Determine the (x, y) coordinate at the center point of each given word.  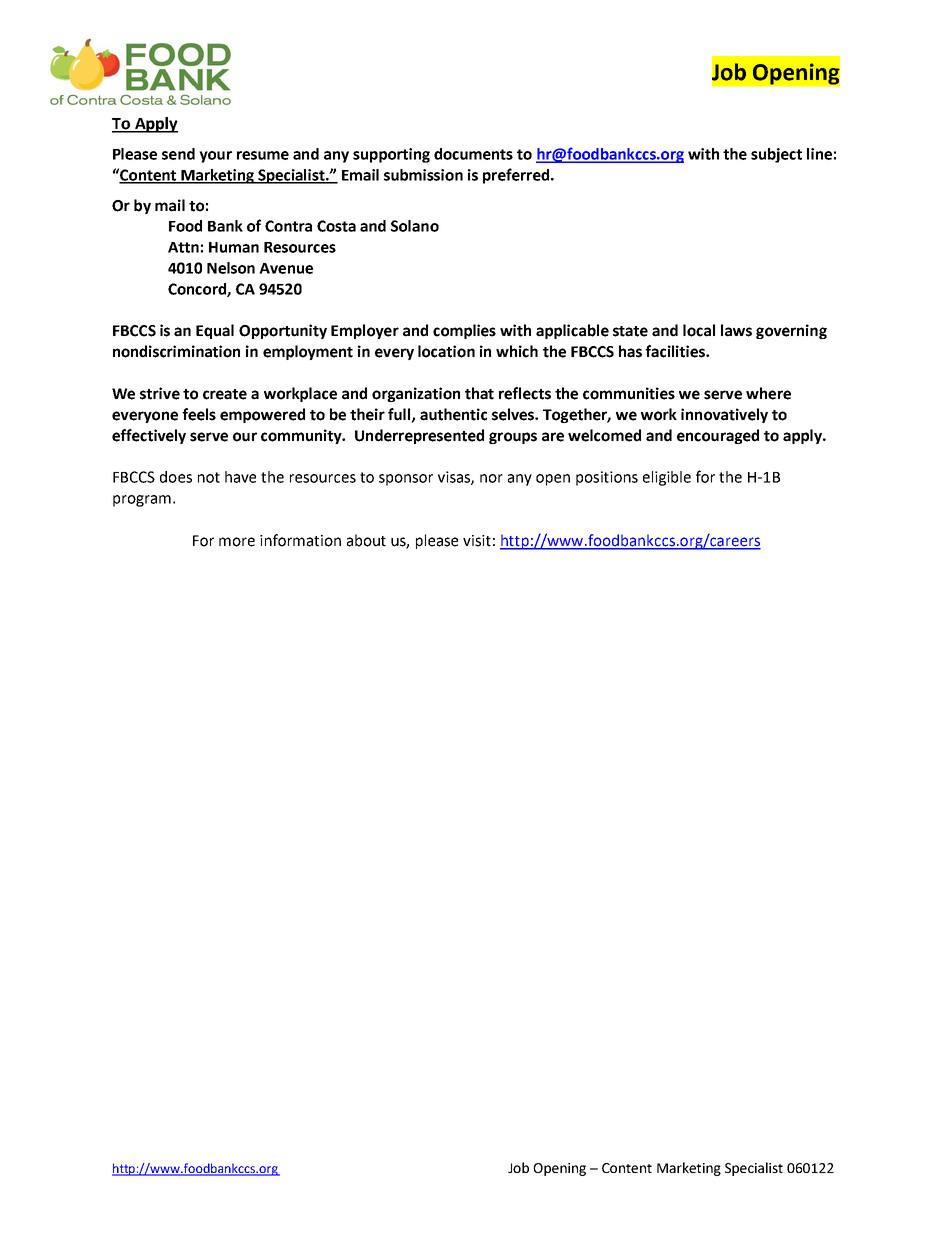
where (768, 393)
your (215, 157)
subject (776, 155)
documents (473, 154)
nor (491, 478)
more (237, 542)
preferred (516, 176)
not (209, 477)
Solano (415, 226)
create (225, 394)
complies (464, 331)
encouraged (718, 436)
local (699, 330)
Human (234, 247)
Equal (215, 331)
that (479, 393)
